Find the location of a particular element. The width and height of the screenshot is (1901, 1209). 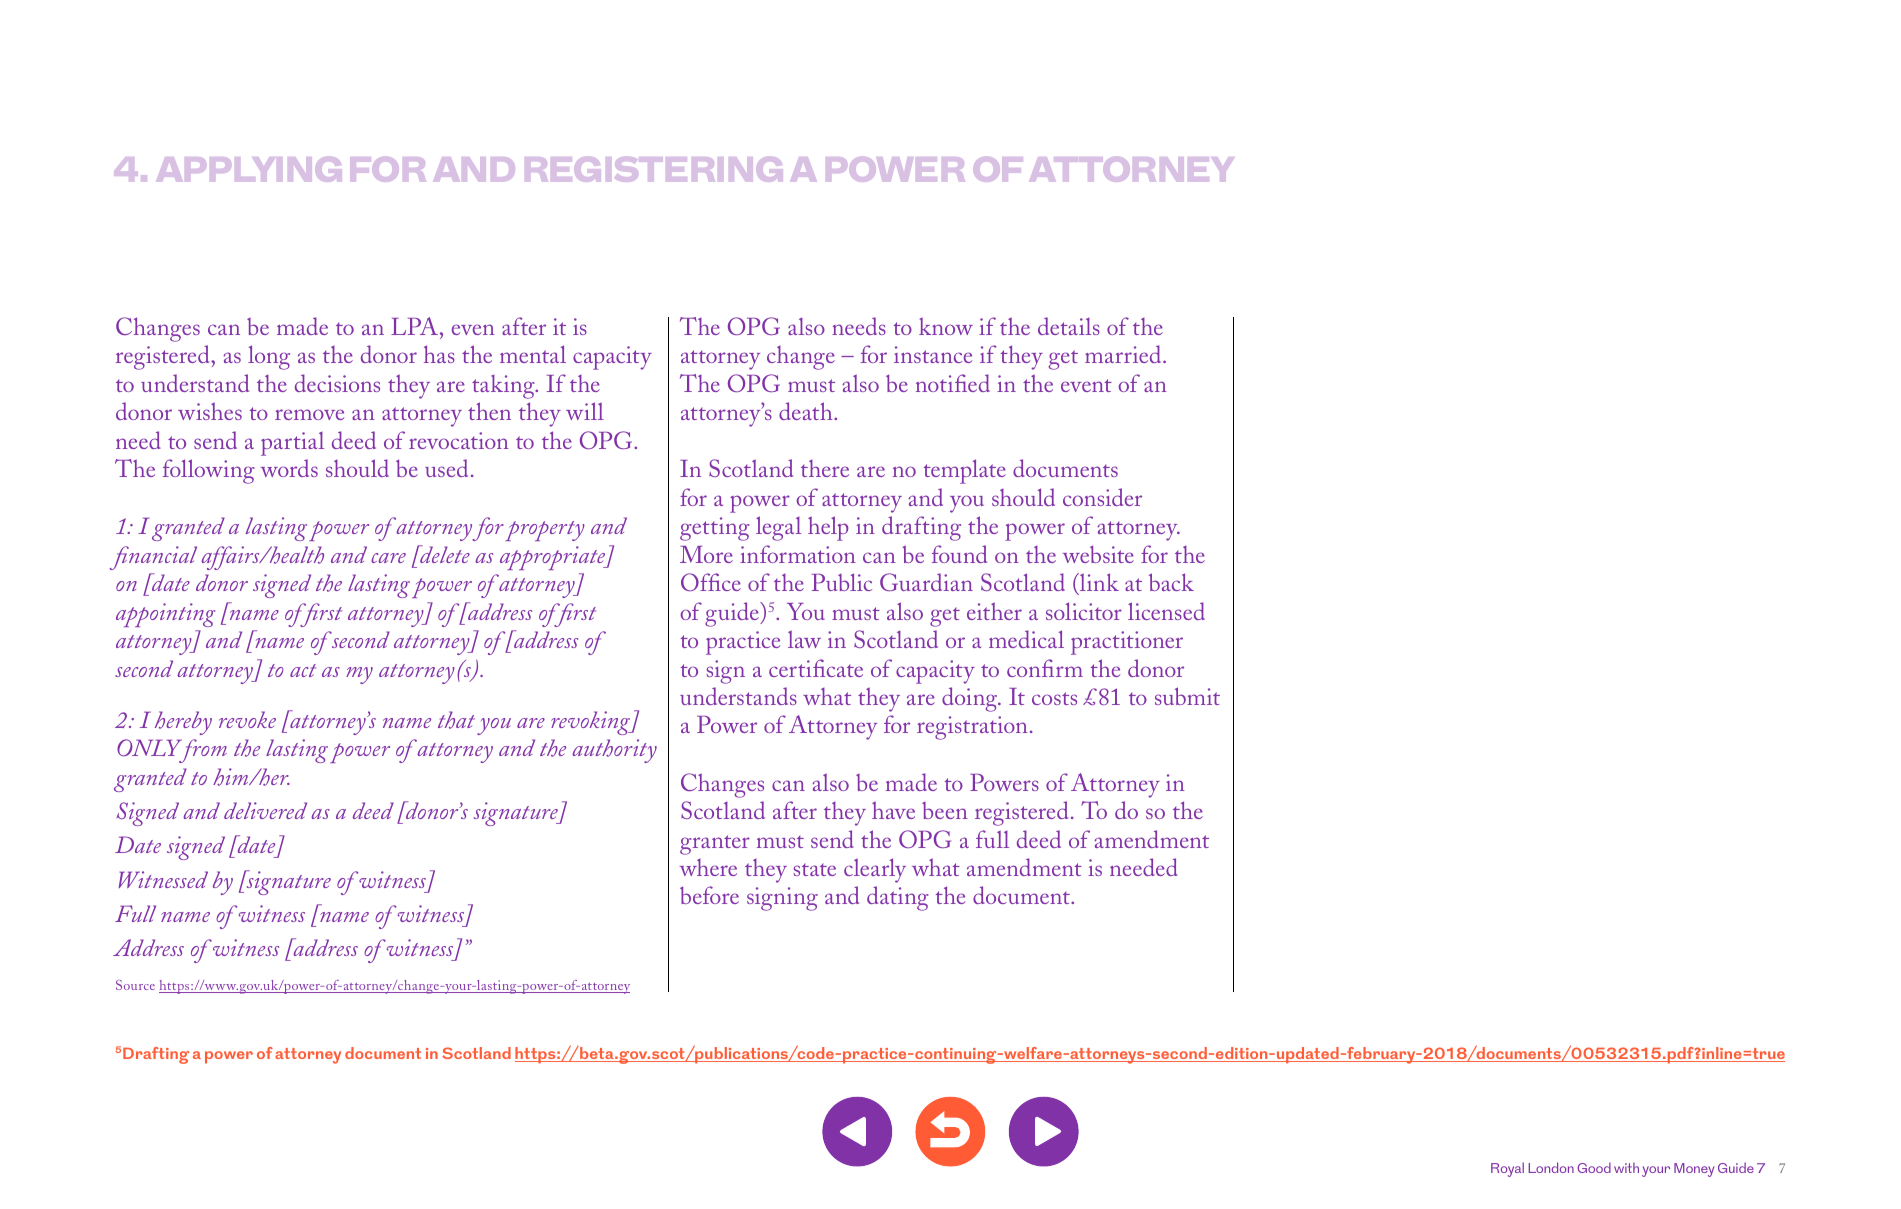

delivered is located at coordinates (265, 810).
